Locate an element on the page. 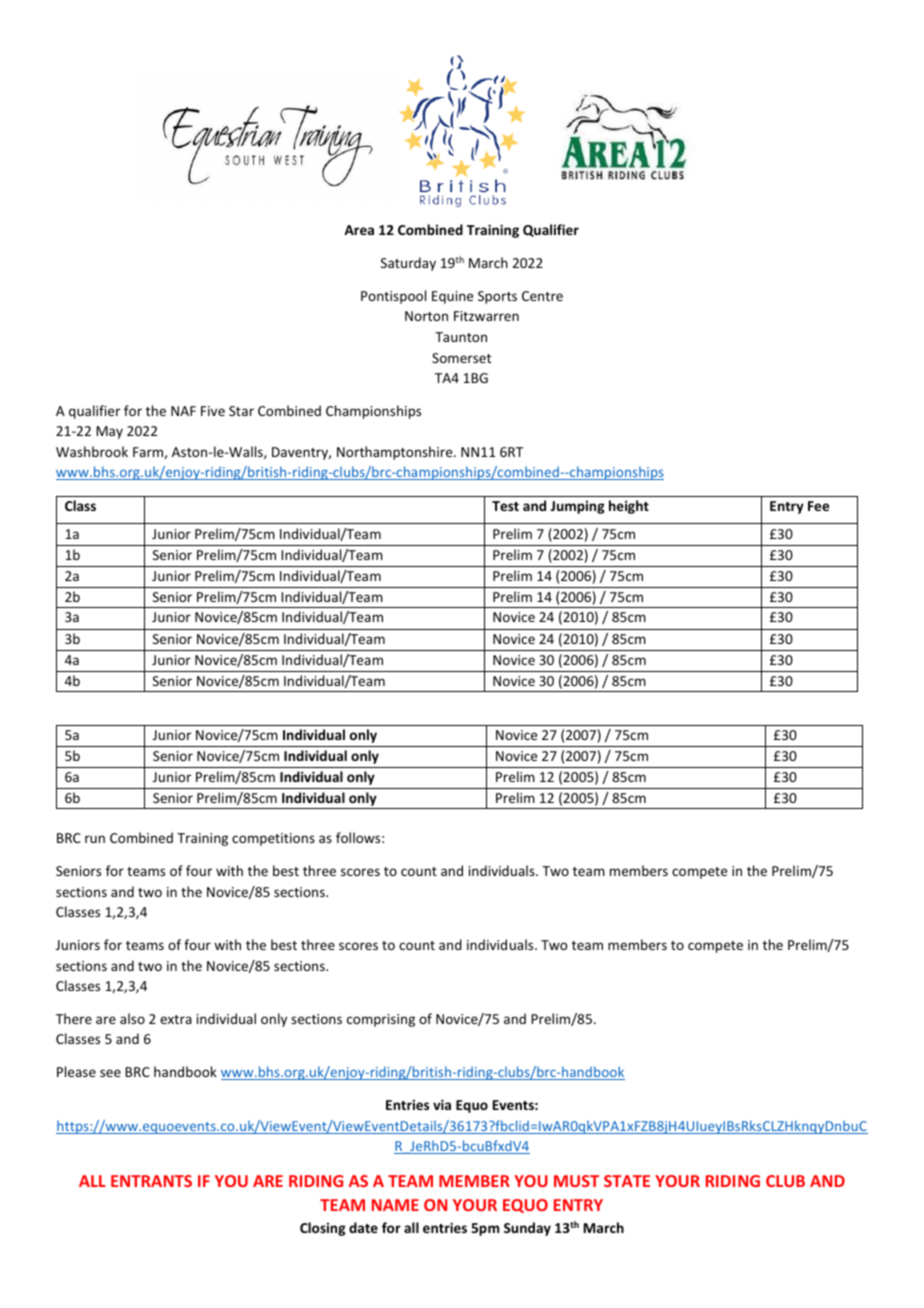 This document has height=1308, width=924. Saturday is located at coordinates (408, 264).
